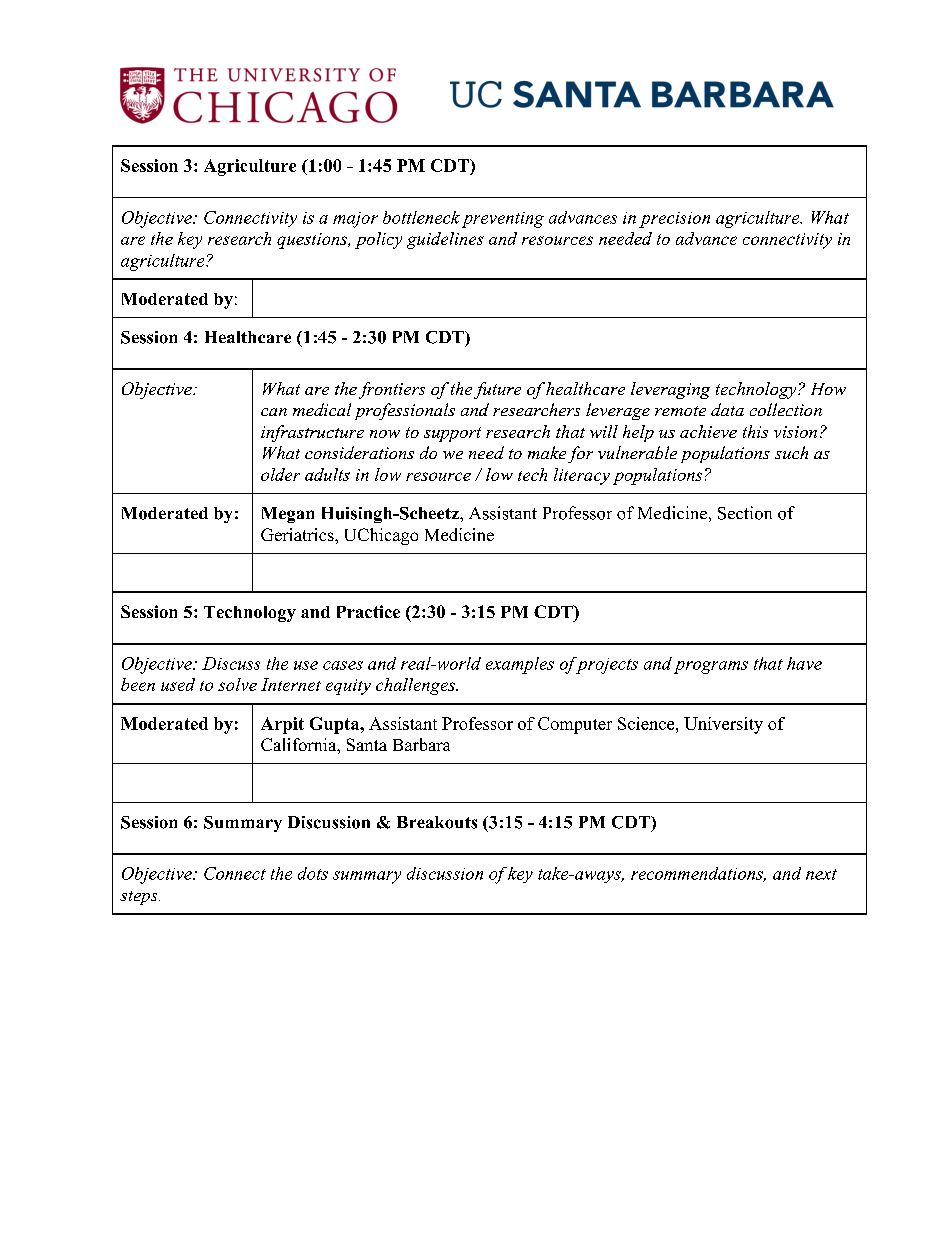  What do you see at coordinates (755, 431) in the screenshot?
I see `this` at bounding box center [755, 431].
